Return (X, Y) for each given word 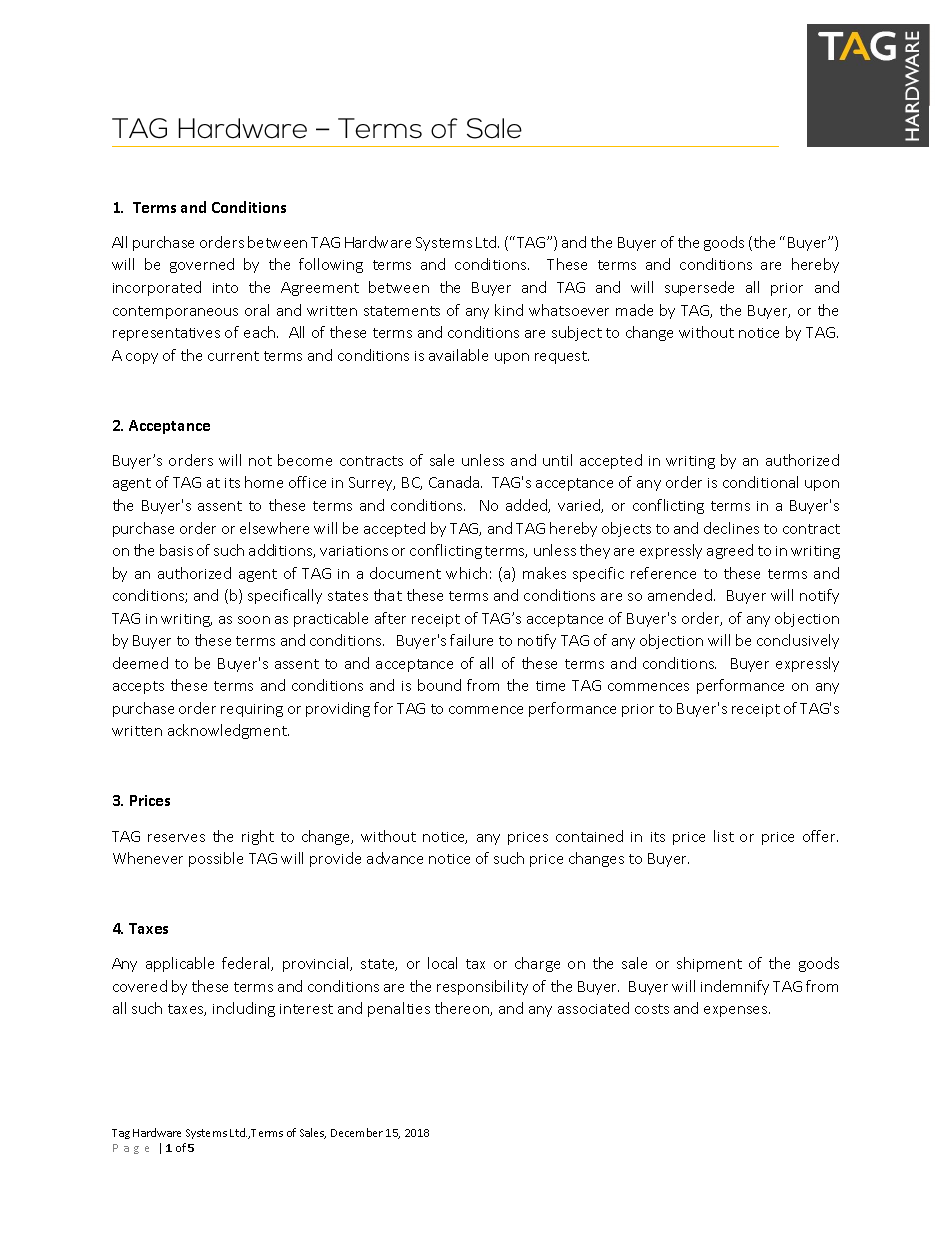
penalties (399, 1009)
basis (176, 550)
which (466, 573)
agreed (730, 551)
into (225, 288)
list (724, 836)
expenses (737, 1011)
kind (509, 310)
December (357, 1132)
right (258, 837)
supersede (699, 288)
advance (395, 858)
